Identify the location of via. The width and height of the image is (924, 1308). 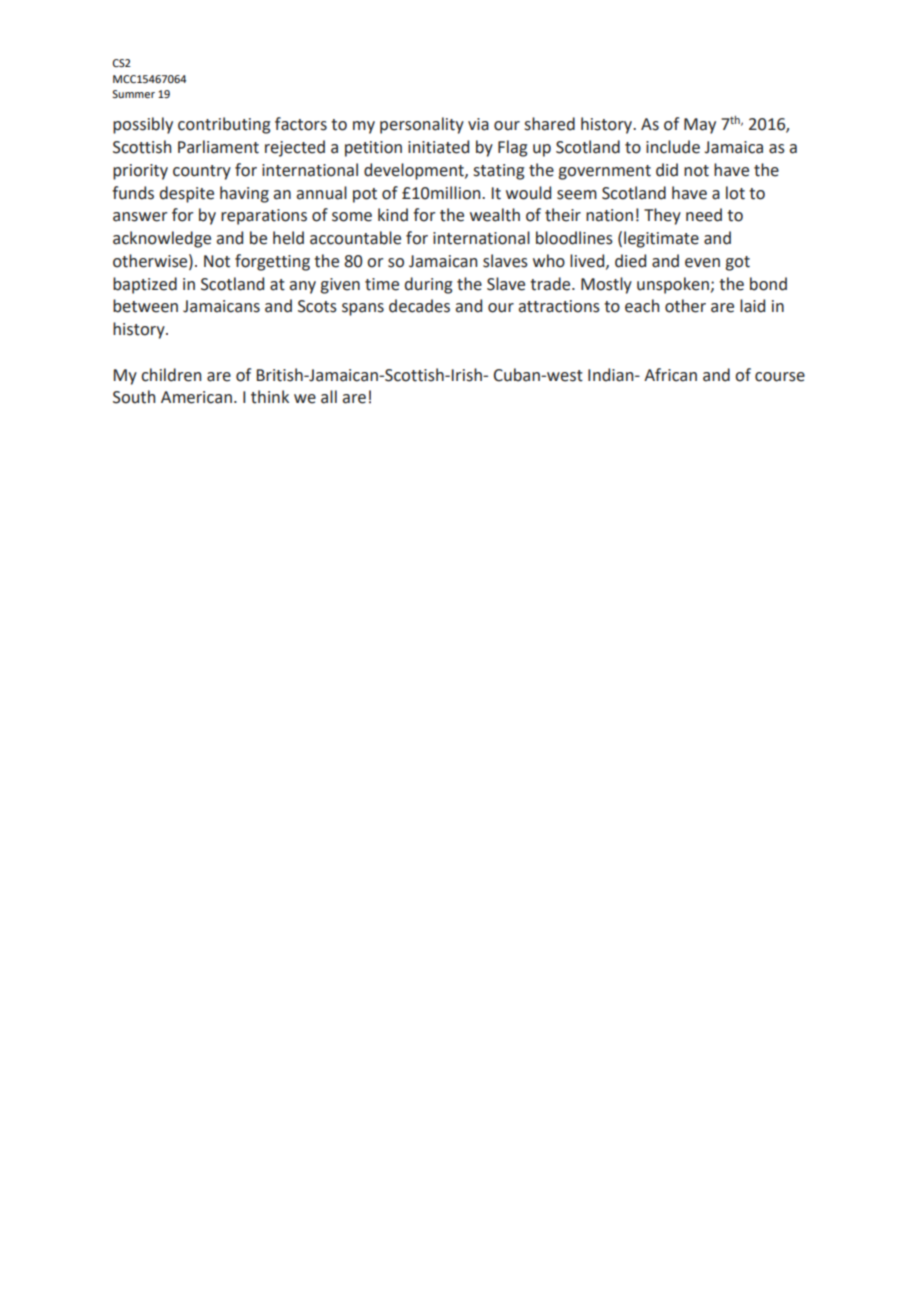
(478, 124).
